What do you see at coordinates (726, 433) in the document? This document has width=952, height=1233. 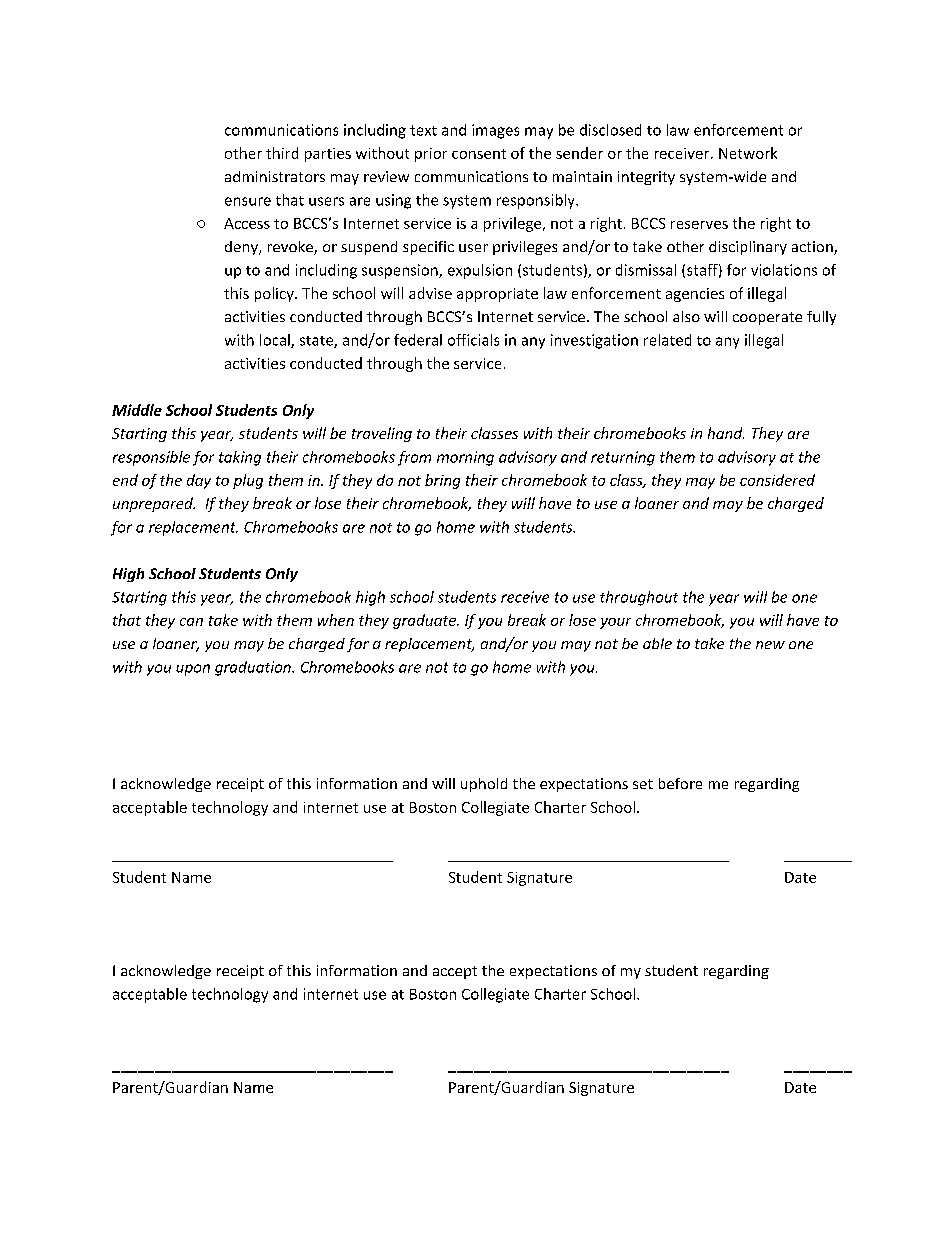 I see `hand` at bounding box center [726, 433].
